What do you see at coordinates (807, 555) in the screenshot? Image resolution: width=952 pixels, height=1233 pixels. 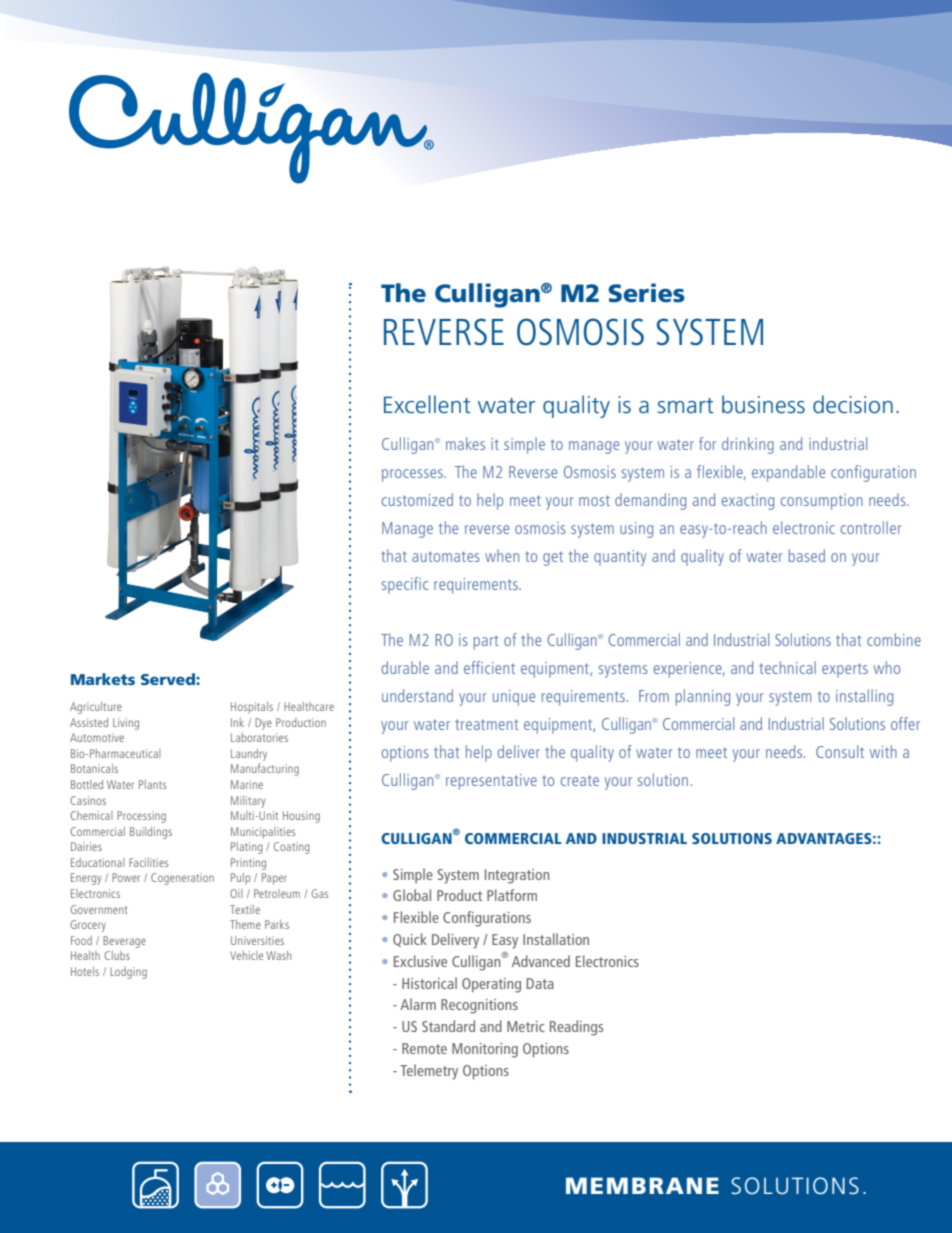 I see `based` at bounding box center [807, 555].
